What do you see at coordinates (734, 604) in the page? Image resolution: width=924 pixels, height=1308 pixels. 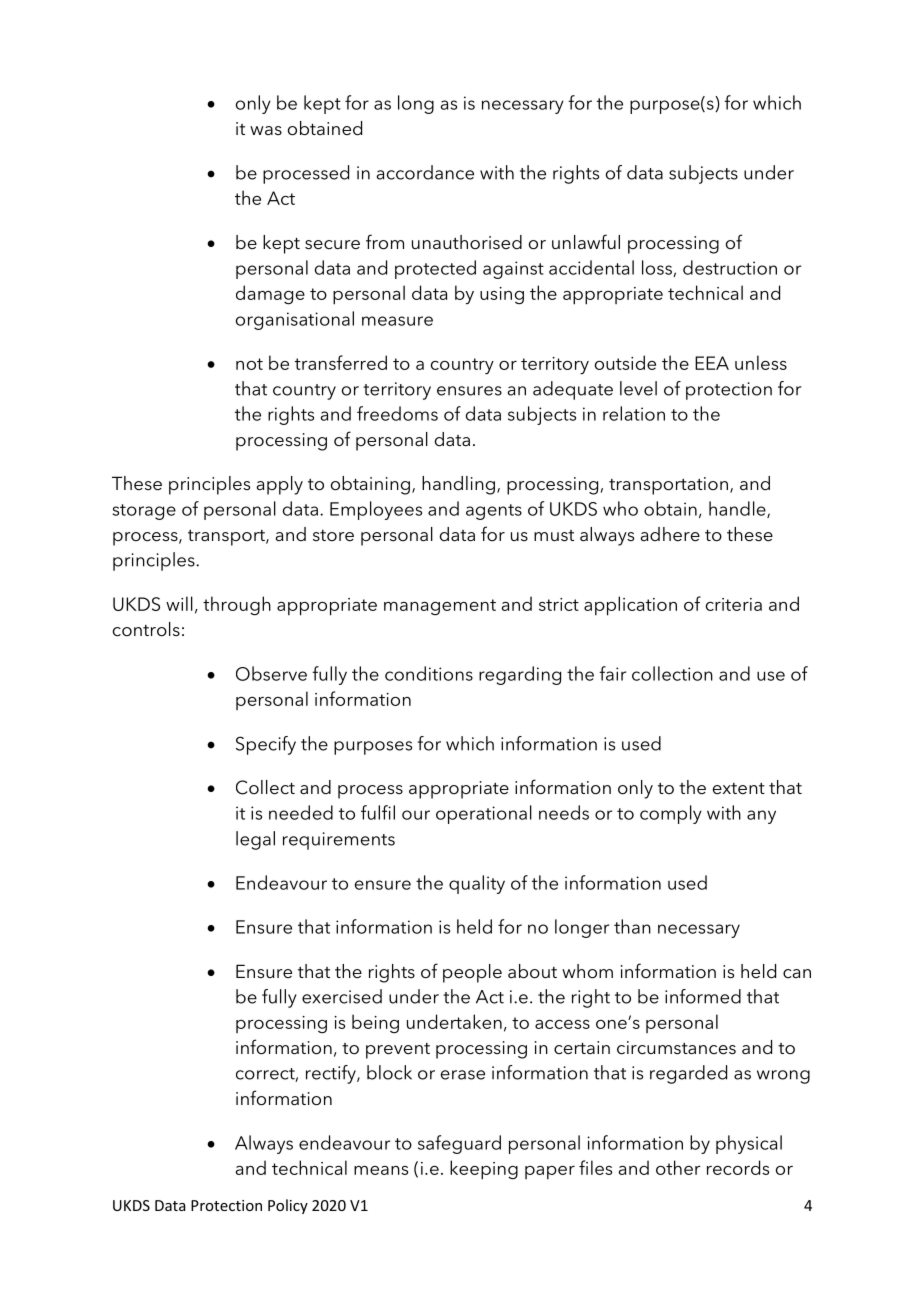 I see `criteria` at bounding box center [734, 604].
